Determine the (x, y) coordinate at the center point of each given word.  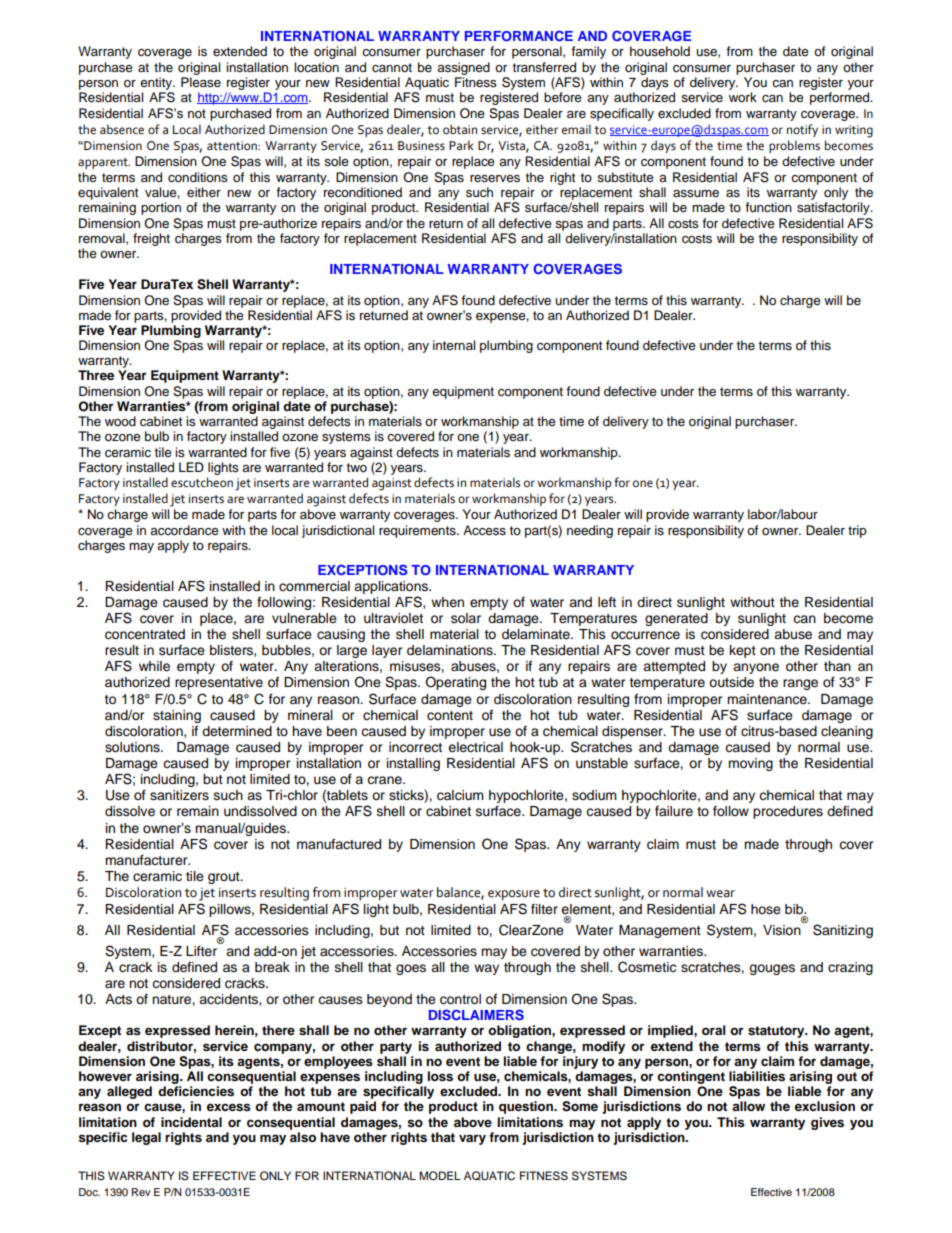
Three (96, 375)
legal (146, 1138)
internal (454, 345)
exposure (514, 895)
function (768, 207)
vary (472, 1139)
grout (225, 878)
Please (201, 82)
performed (841, 98)
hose (766, 909)
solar (466, 618)
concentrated (145, 634)
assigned (463, 68)
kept (743, 651)
